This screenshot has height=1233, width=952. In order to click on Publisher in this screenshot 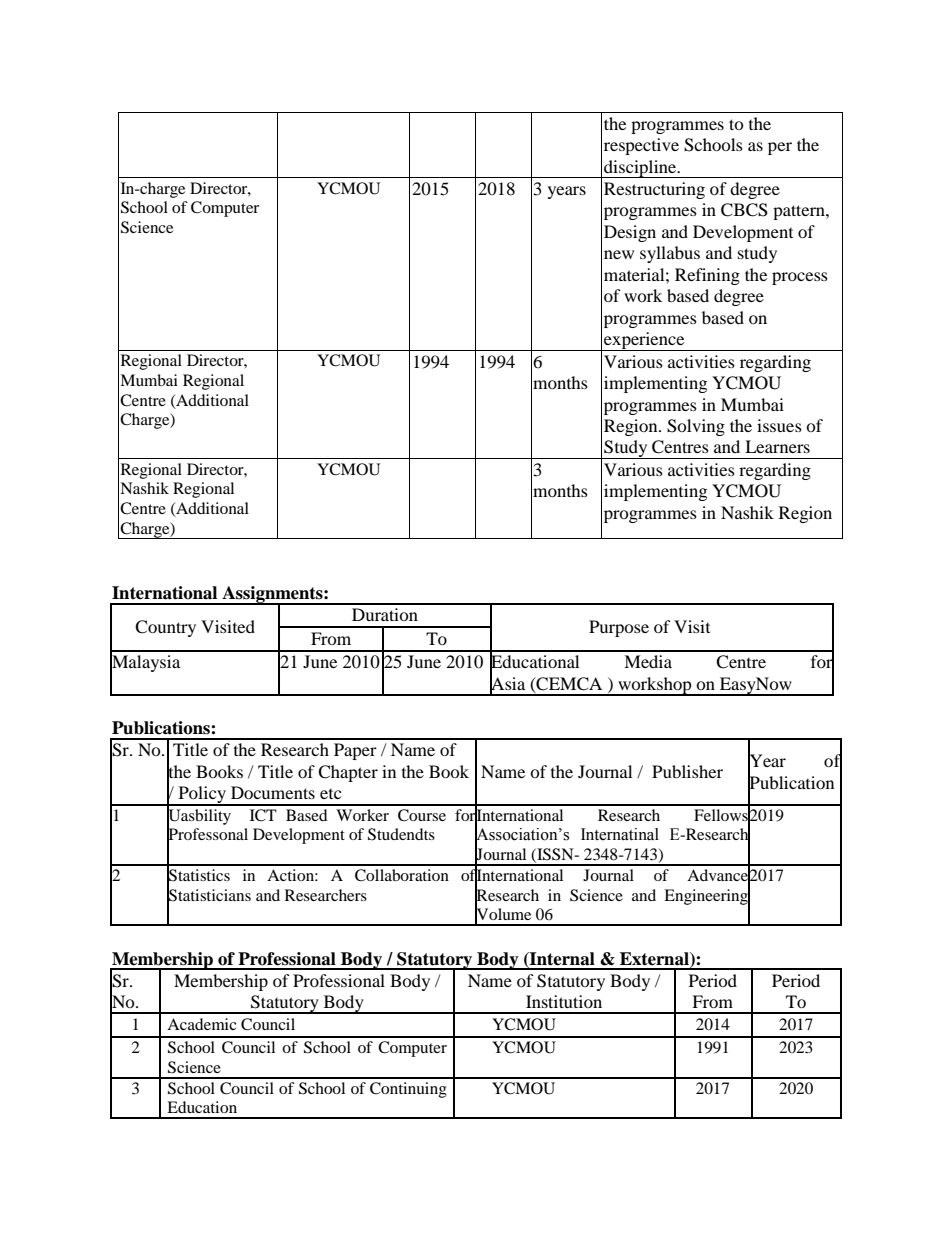, I will do `click(687, 771)`.
